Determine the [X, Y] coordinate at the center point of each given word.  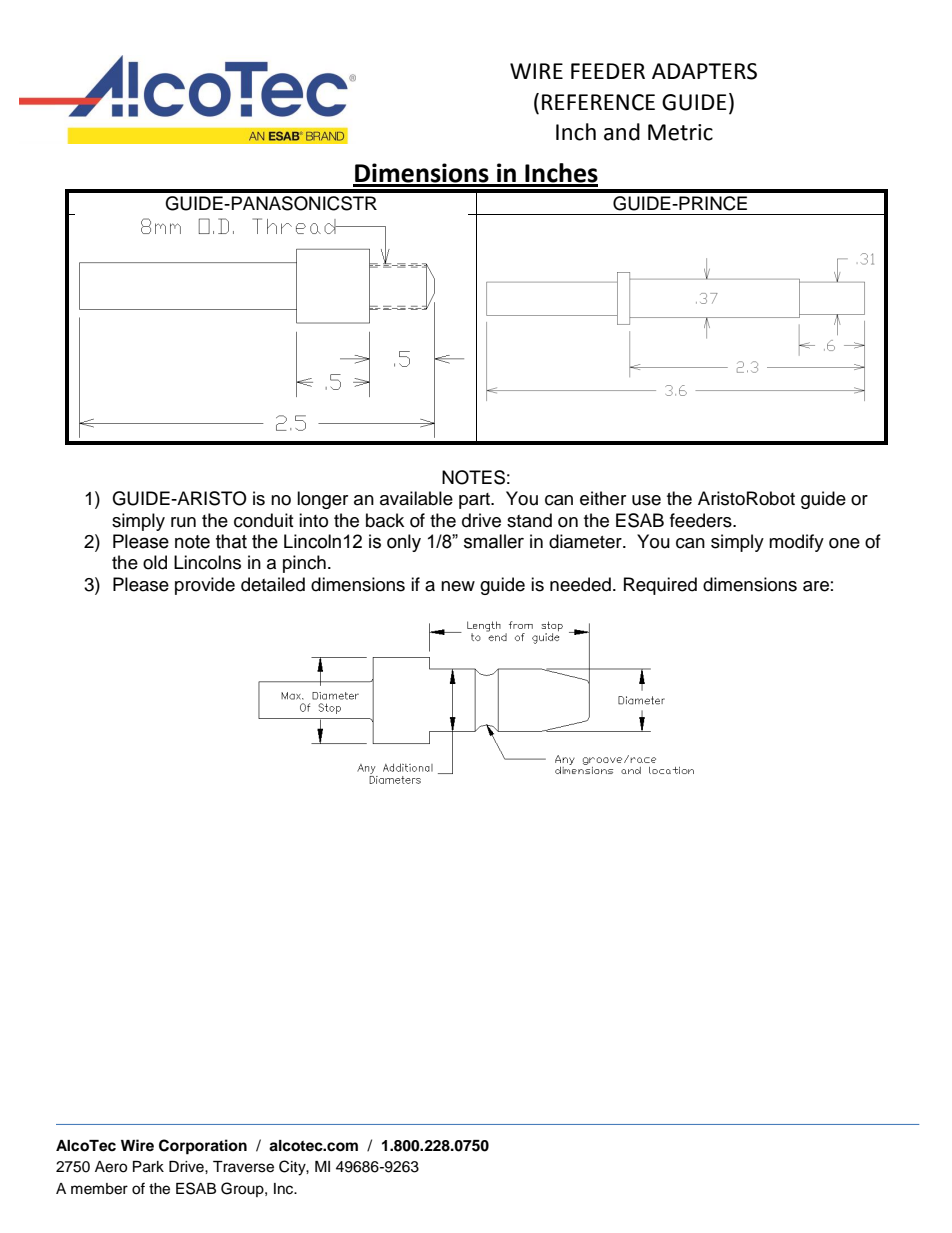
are [816, 586]
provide [205, 586]
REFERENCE [598, 102]
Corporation [203, 1147]
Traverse [243, 1167]
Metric [680, 132]
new [458, 586]
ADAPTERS [704, 71]
